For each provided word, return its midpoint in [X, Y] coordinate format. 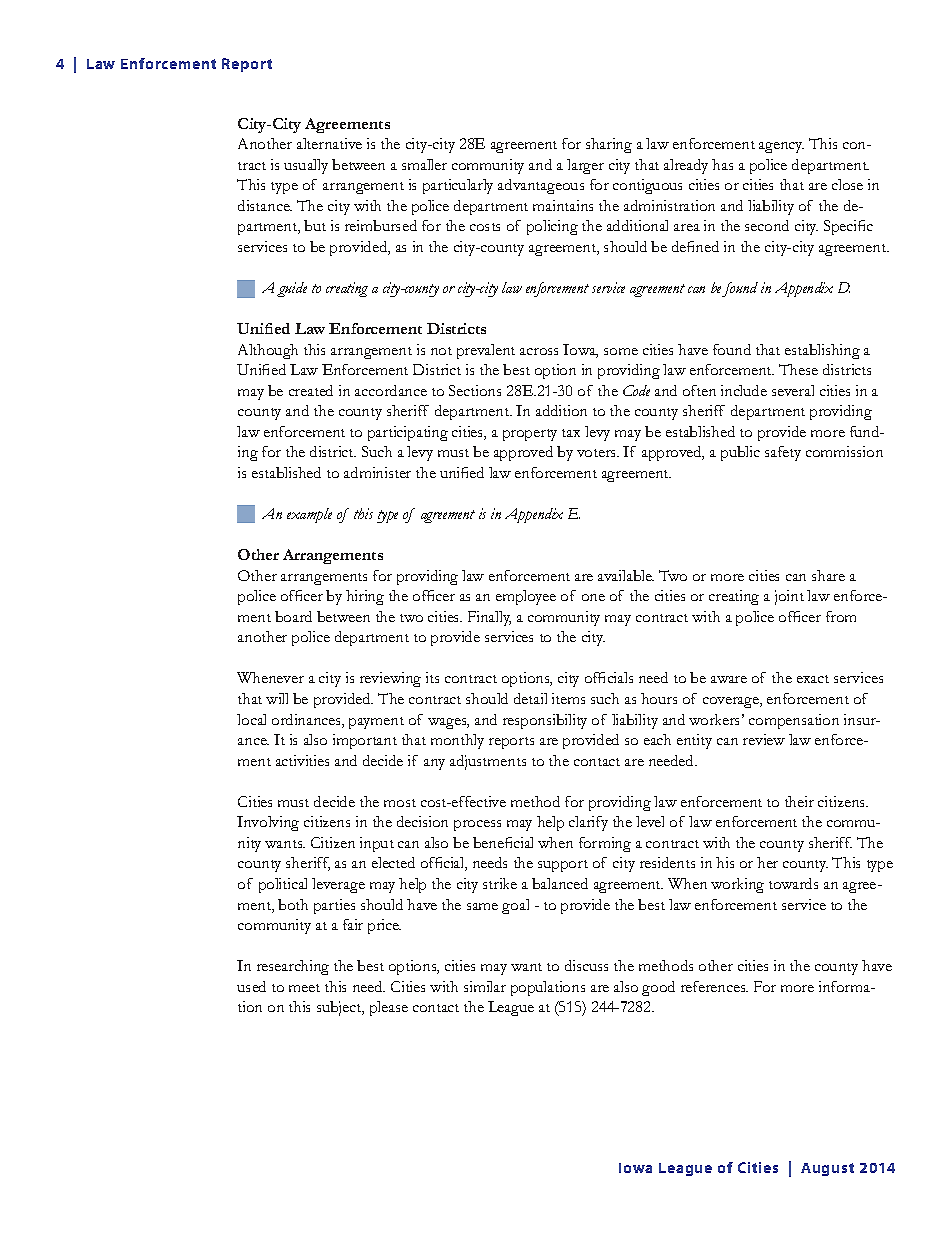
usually [306, 166]
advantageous [541, 186]
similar [485, 986]
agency [781, 147]
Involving [268, 823]
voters [598, 453]
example [309, 515]
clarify [588, 823]
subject [340, 1008]
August [827, 1169]
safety [783, 453]
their [799, 801]
